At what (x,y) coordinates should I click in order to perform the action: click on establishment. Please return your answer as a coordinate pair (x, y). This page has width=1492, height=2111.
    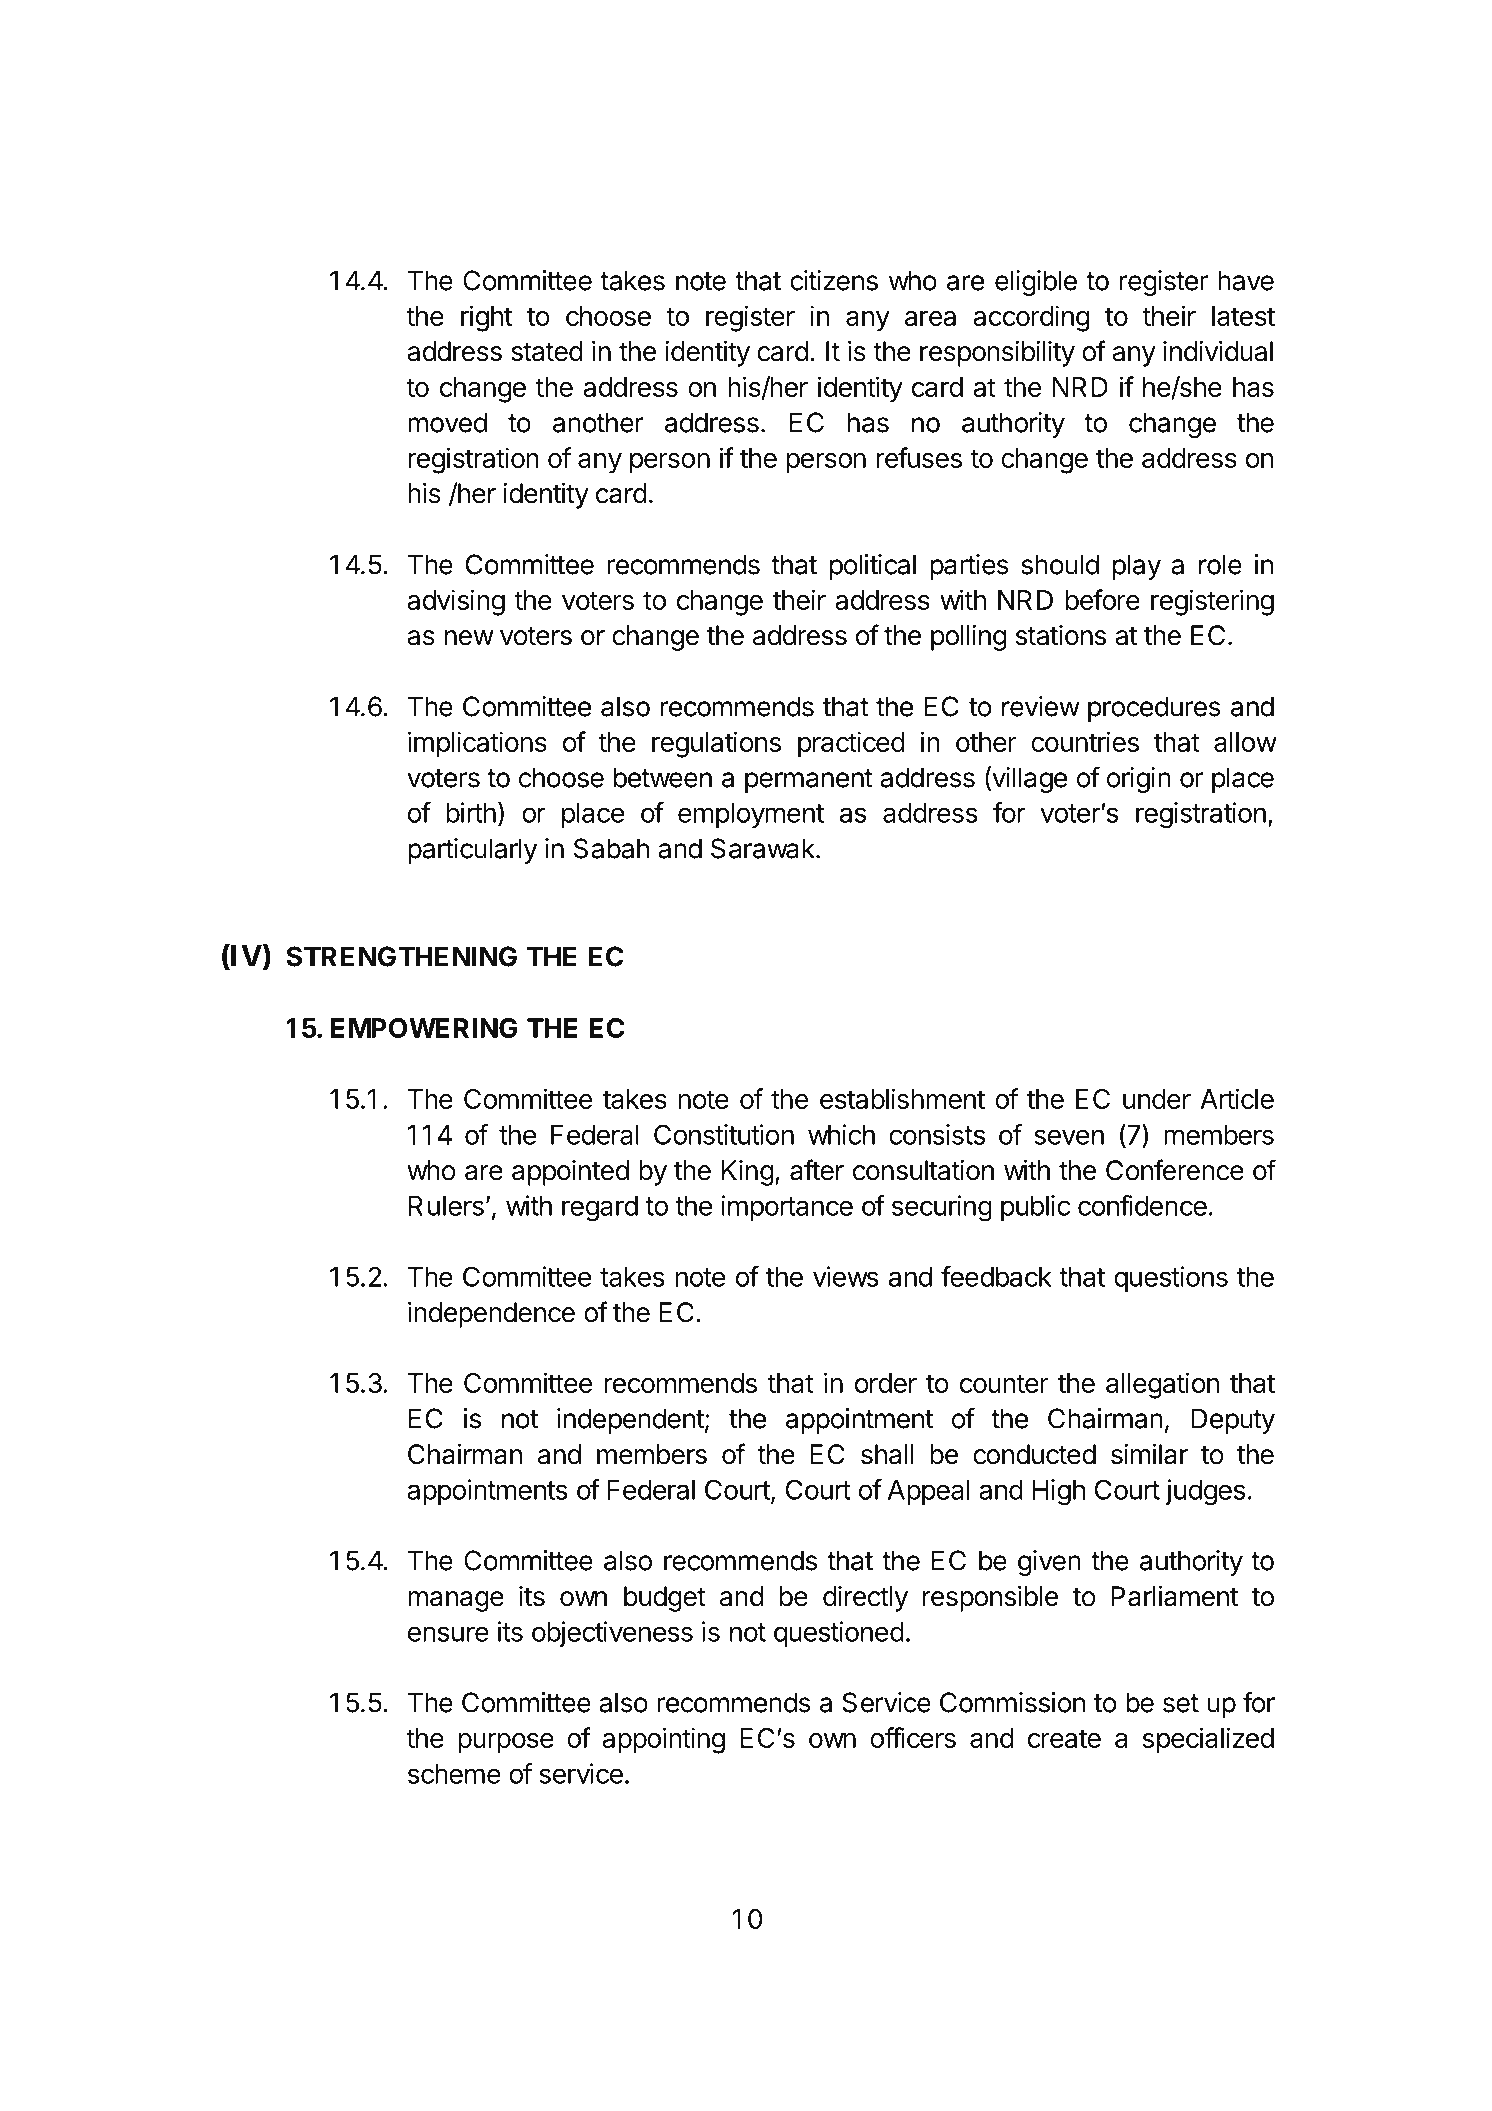
    Looking at the image, I should click on (902, 1098).
